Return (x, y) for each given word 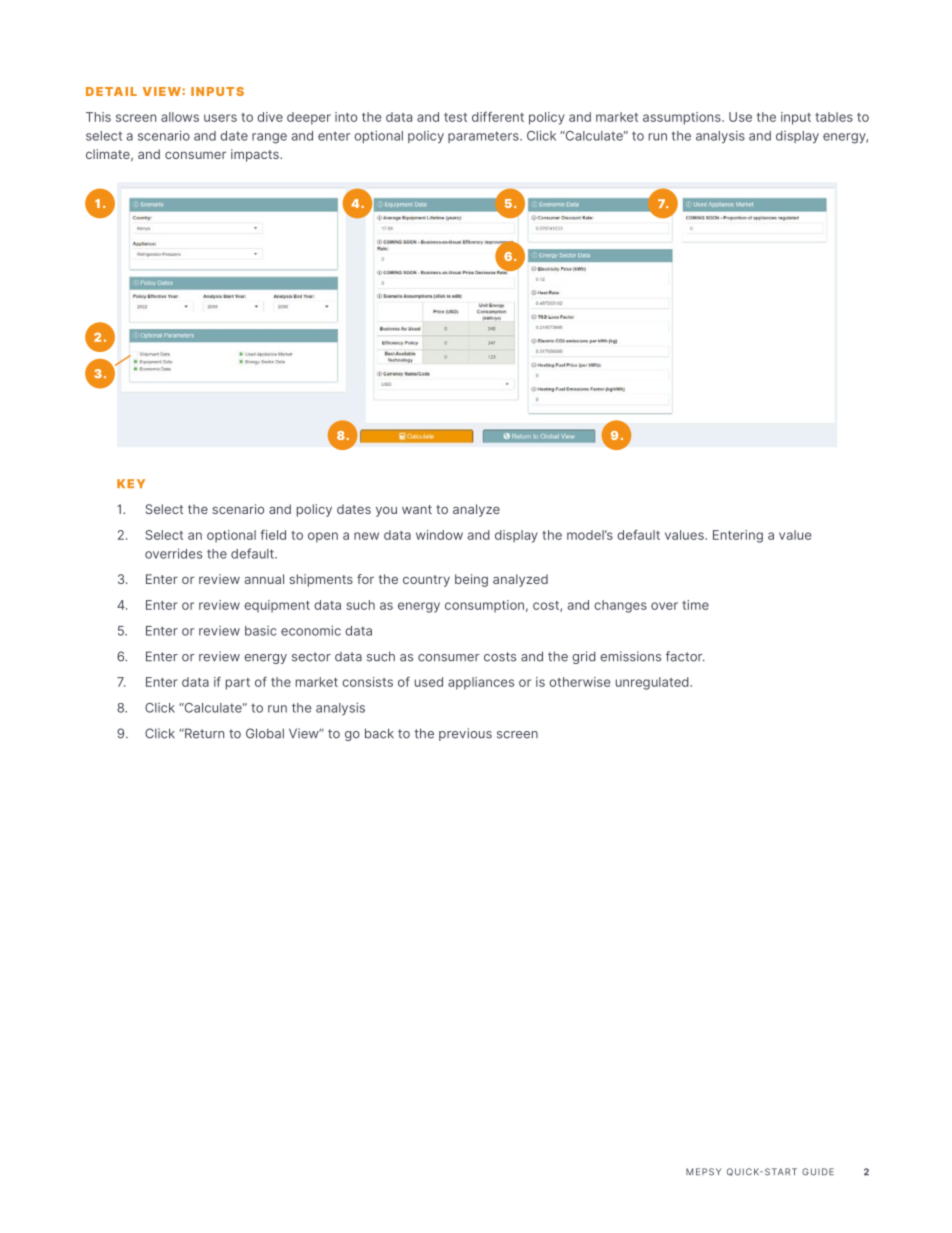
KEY (131, 483)
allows (180, 117)
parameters (484, 137)
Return (203, 733)
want (417, 509)
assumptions (683, 118)
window (439, 535)
